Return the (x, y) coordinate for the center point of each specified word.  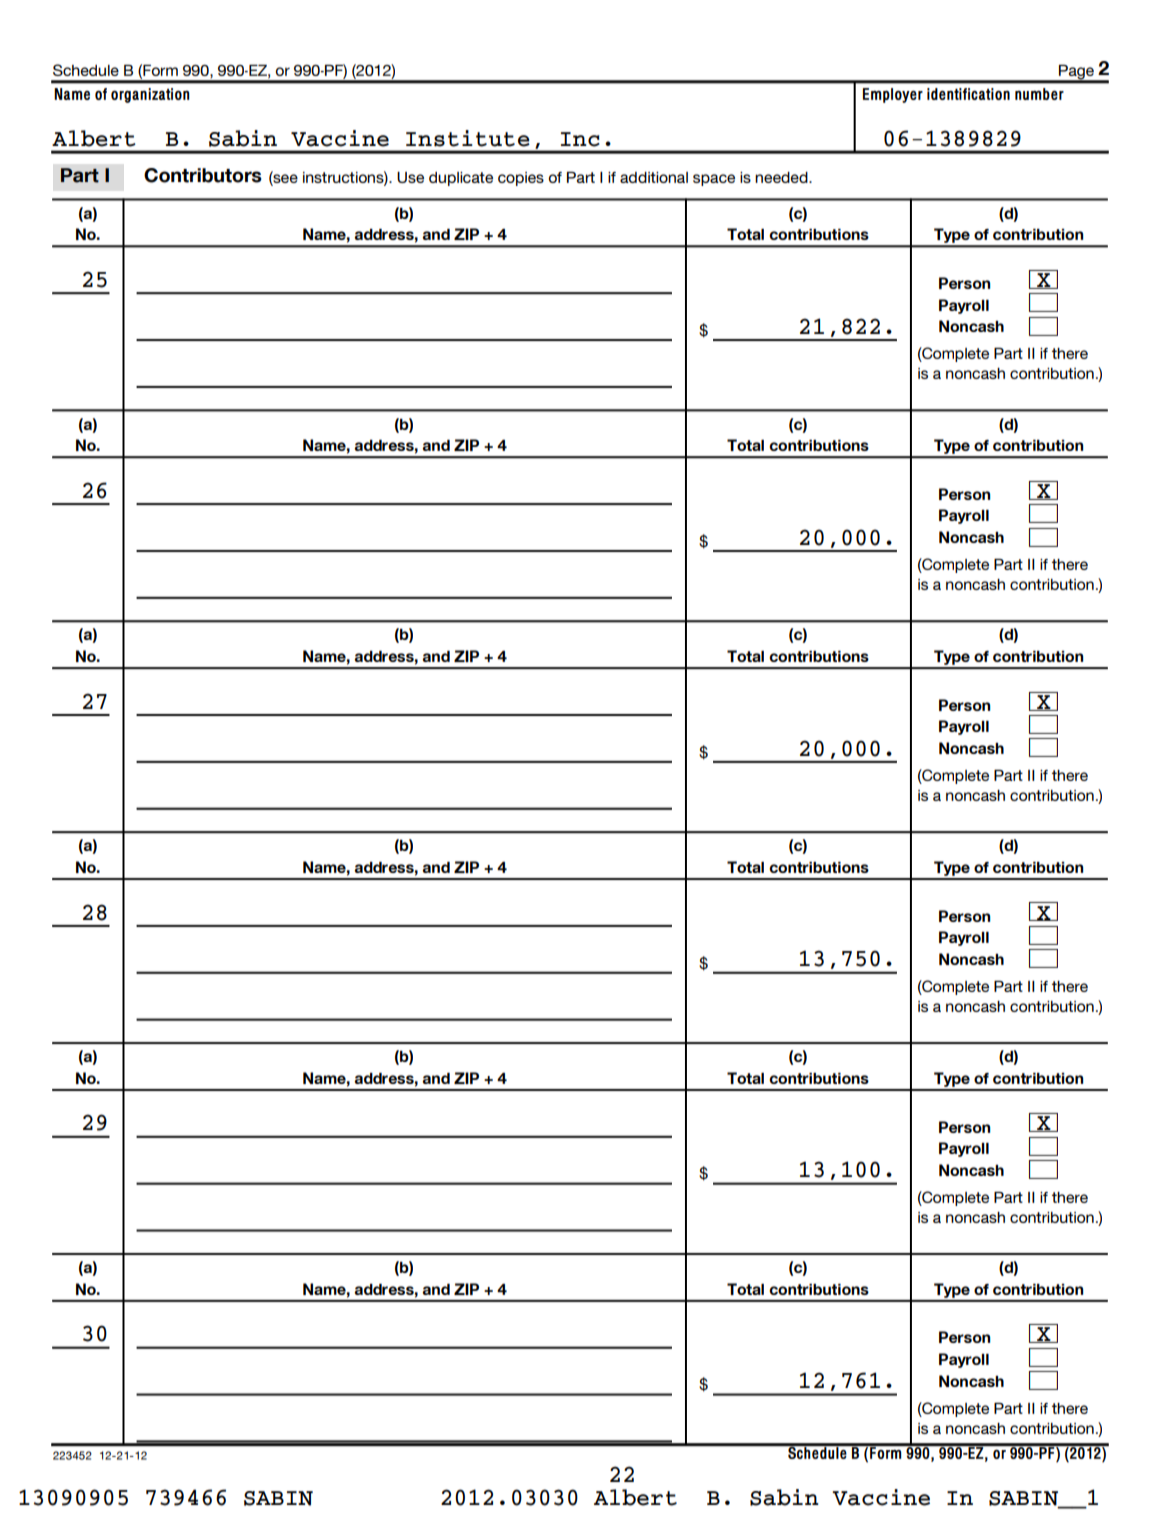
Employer (893, 95)
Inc (580, 139)
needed (782, 177)
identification (968, 94)
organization (150, 95)
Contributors (203, 175)
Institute (468, 138)
